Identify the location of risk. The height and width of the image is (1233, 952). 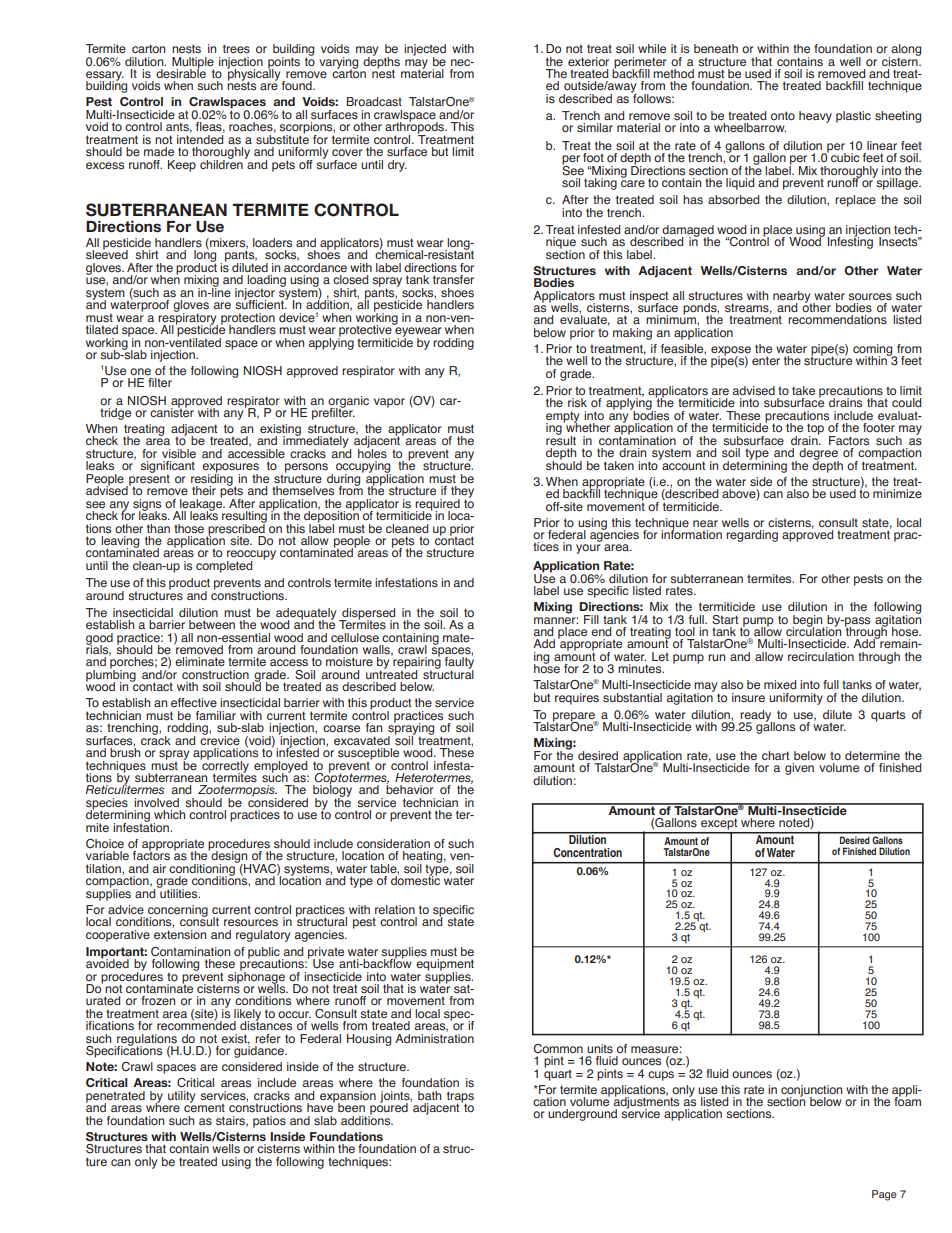
(577, 403).
